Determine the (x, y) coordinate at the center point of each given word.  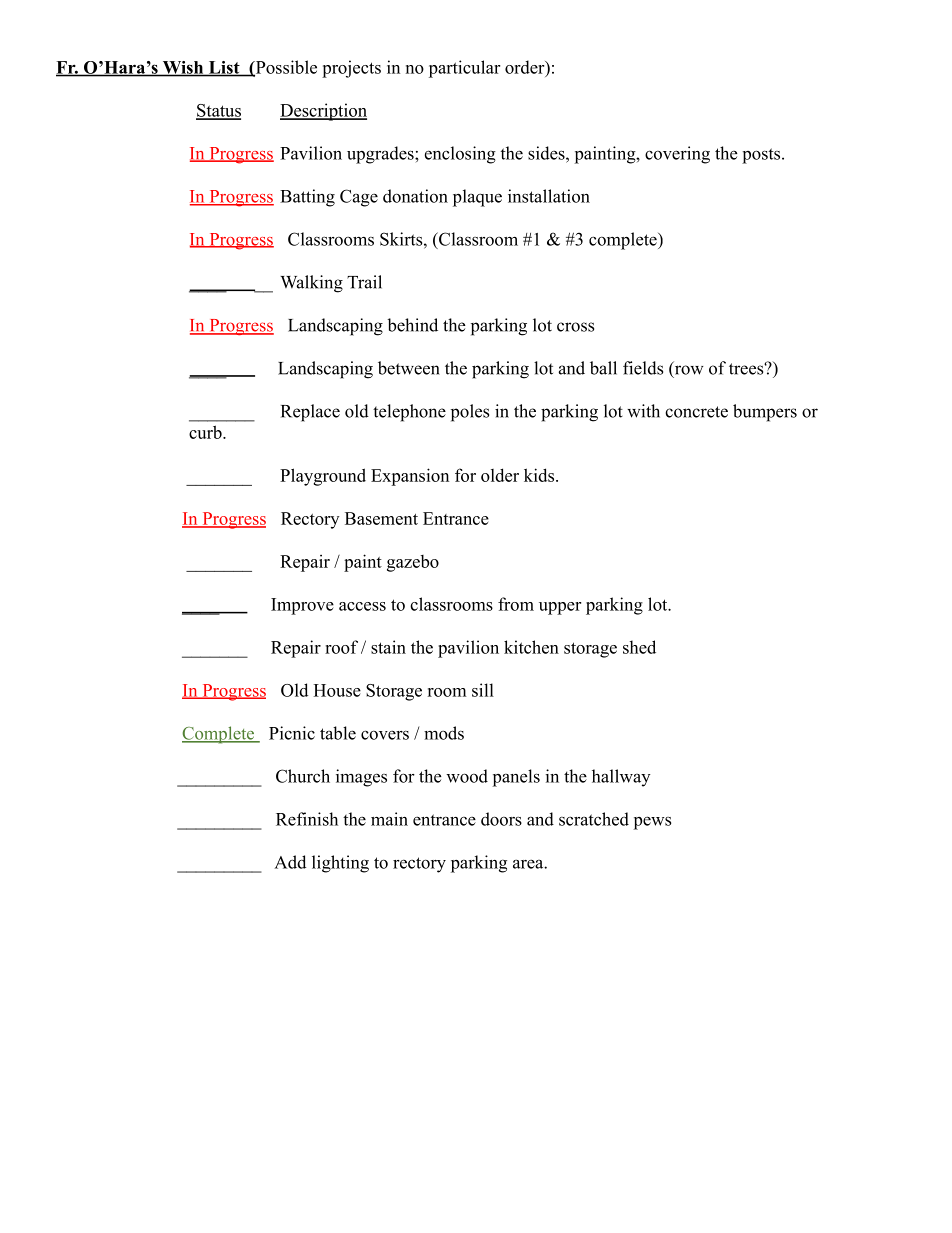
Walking (311, 284)
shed (639, 647)
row (687, 370)
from (516, 604)
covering (677, 155)
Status (218, 111)
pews (652, 823)
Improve (302, 606)
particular (464, 69)
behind (413, 325)
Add (290, 862)
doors (501, 819)
